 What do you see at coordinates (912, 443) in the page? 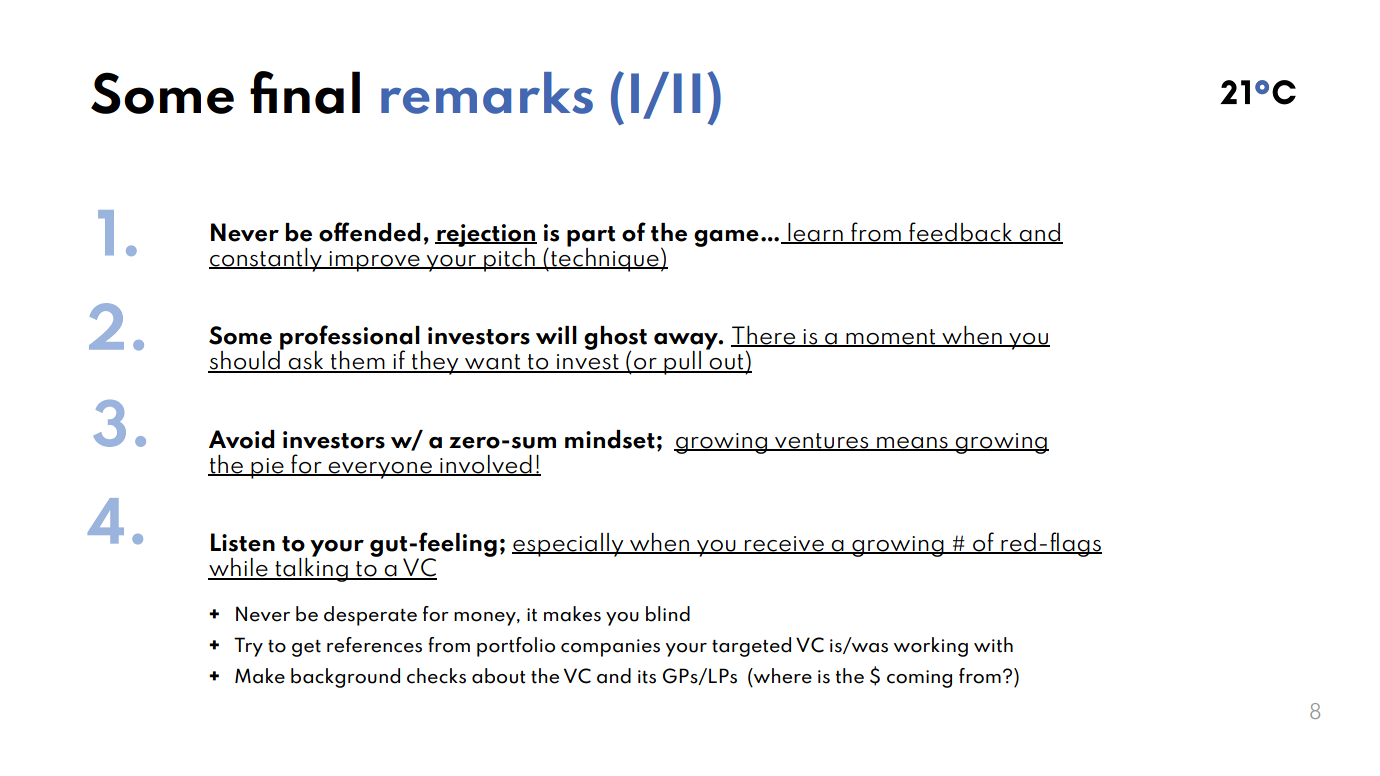
I see `means` at bounding box center [912, 443].
